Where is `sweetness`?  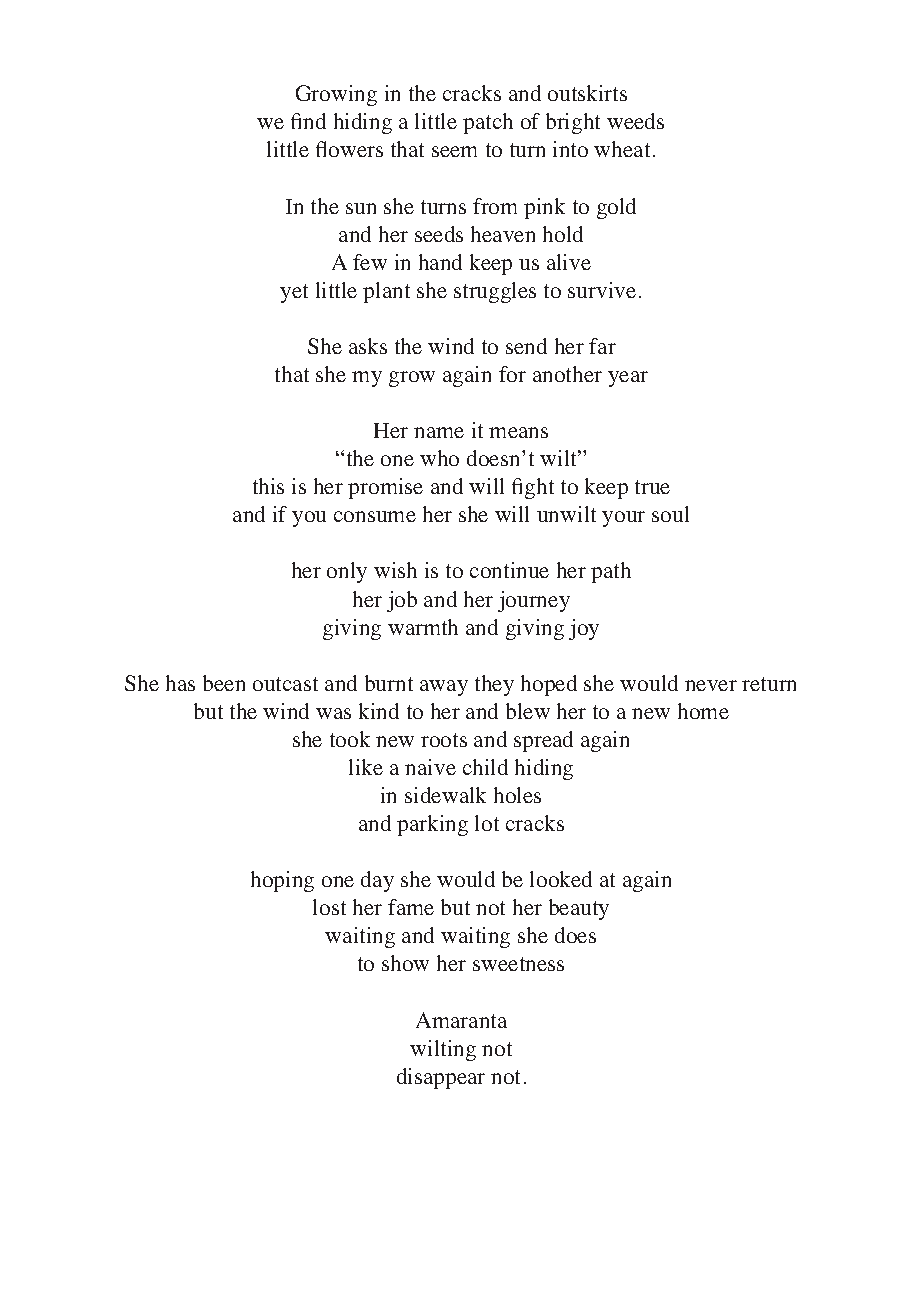
sweetness is located at coordinates (518, 964).
